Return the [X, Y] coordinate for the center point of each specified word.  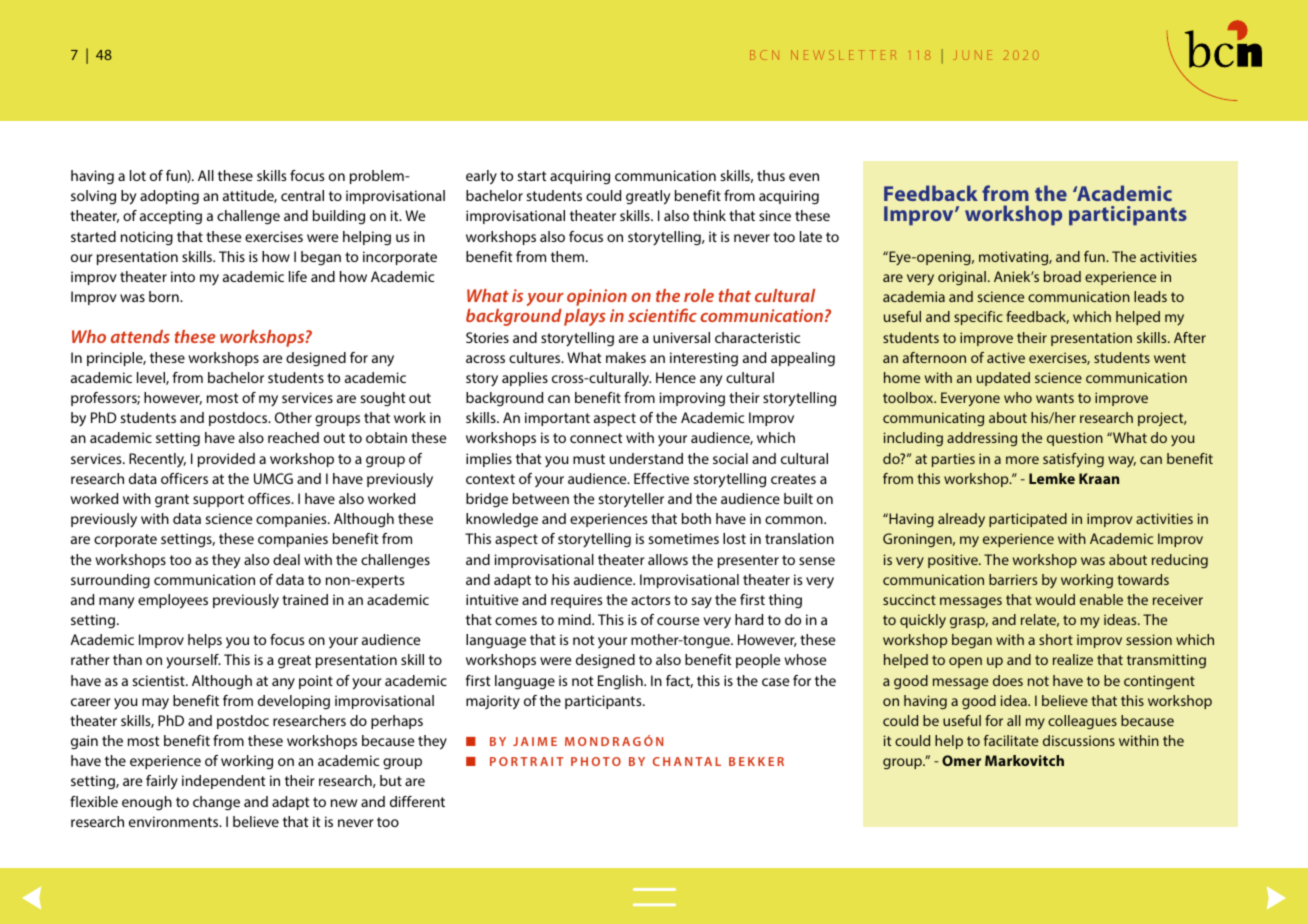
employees [173, 601]
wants [1055, 398]
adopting [169, 197]
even [804, 177]
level [152, 378]
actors [650, 600]
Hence [676, 377]
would [1055, 599]
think [709, 215]
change [216, 803]
